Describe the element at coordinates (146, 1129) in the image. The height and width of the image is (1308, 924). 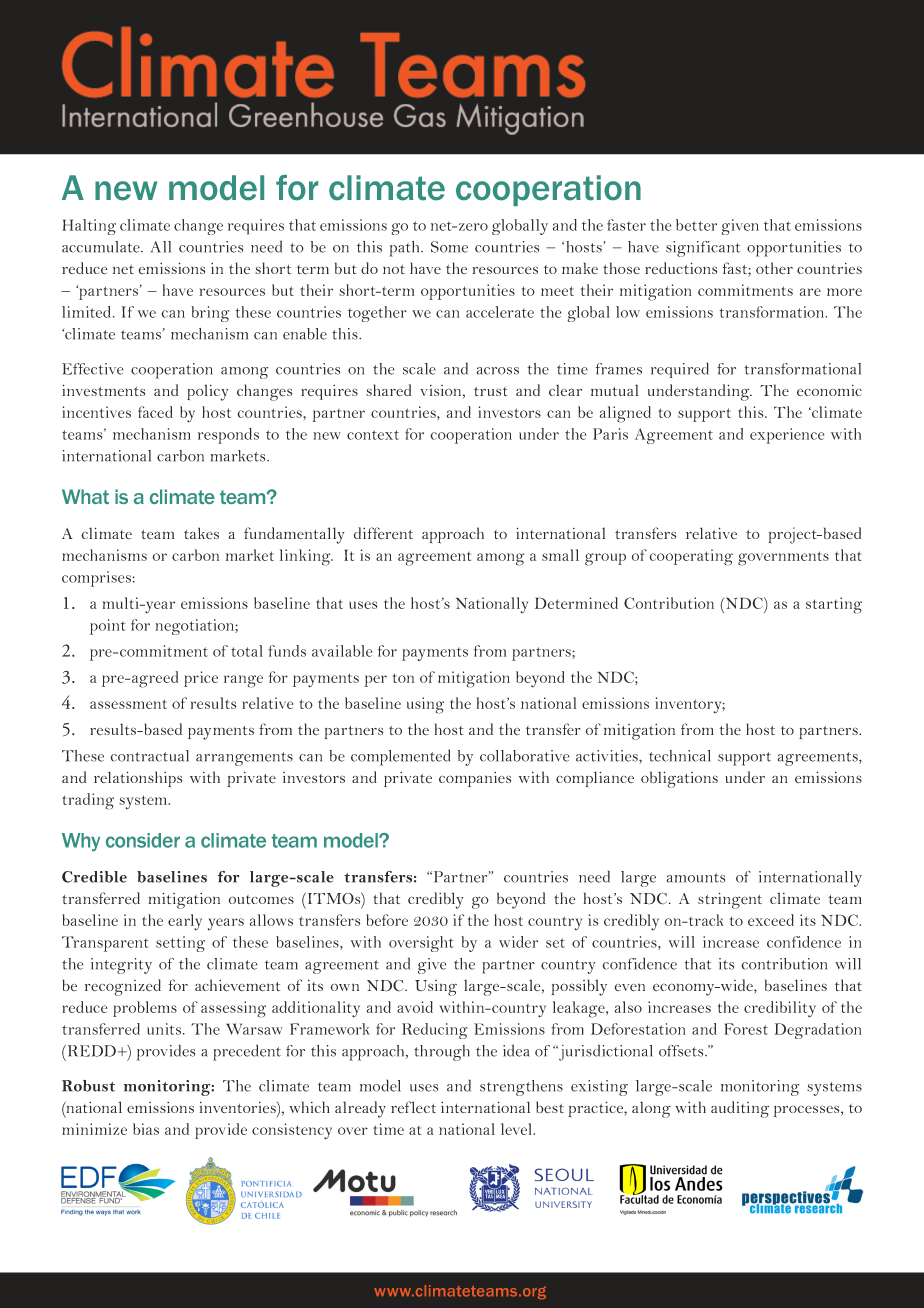
I see `bias` at that location.
